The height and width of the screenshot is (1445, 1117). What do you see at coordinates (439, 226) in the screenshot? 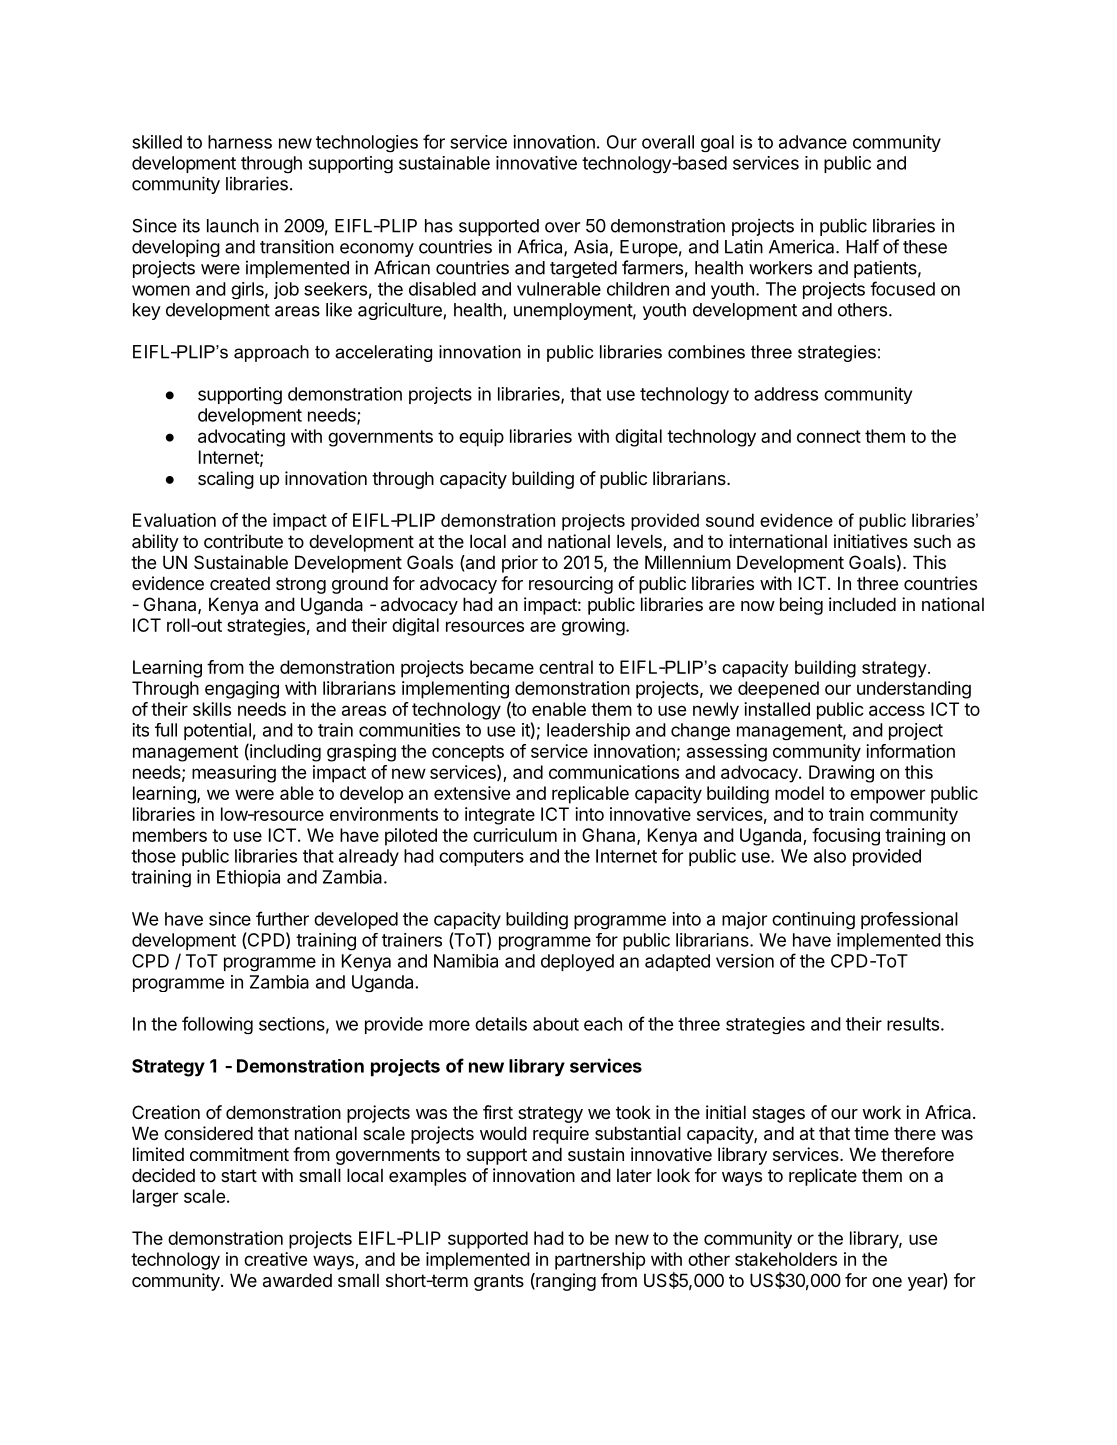
I see `has` at bounding box center [439, 226].
